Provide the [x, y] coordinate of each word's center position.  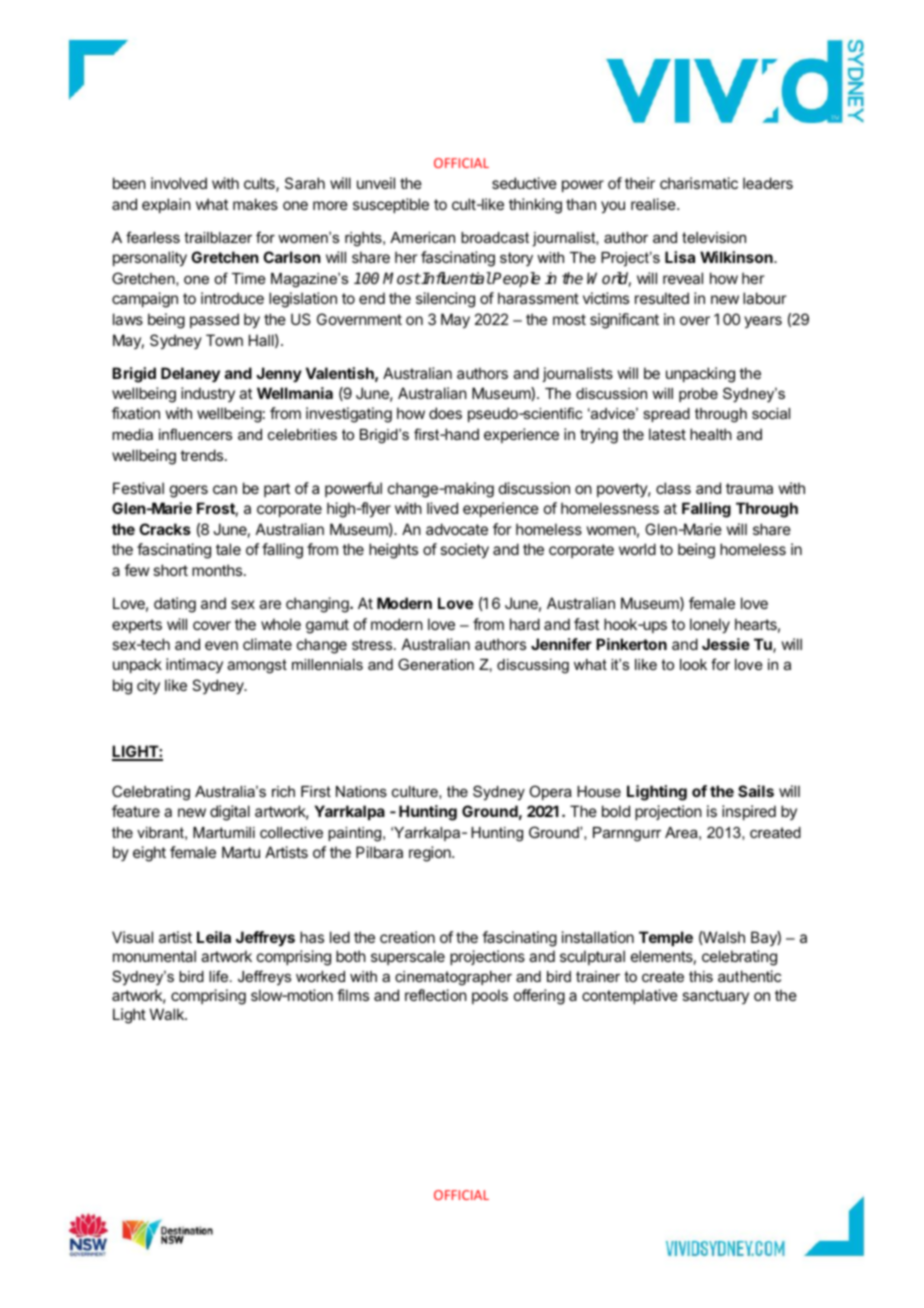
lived [442, 508]
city [148, 686]
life [220, 976]
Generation [436, 664]
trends [201, 455]
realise [654, 204]
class [673, 488]
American [422, 237]
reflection [436, 995]
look [693, 664]
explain [166, 205]
